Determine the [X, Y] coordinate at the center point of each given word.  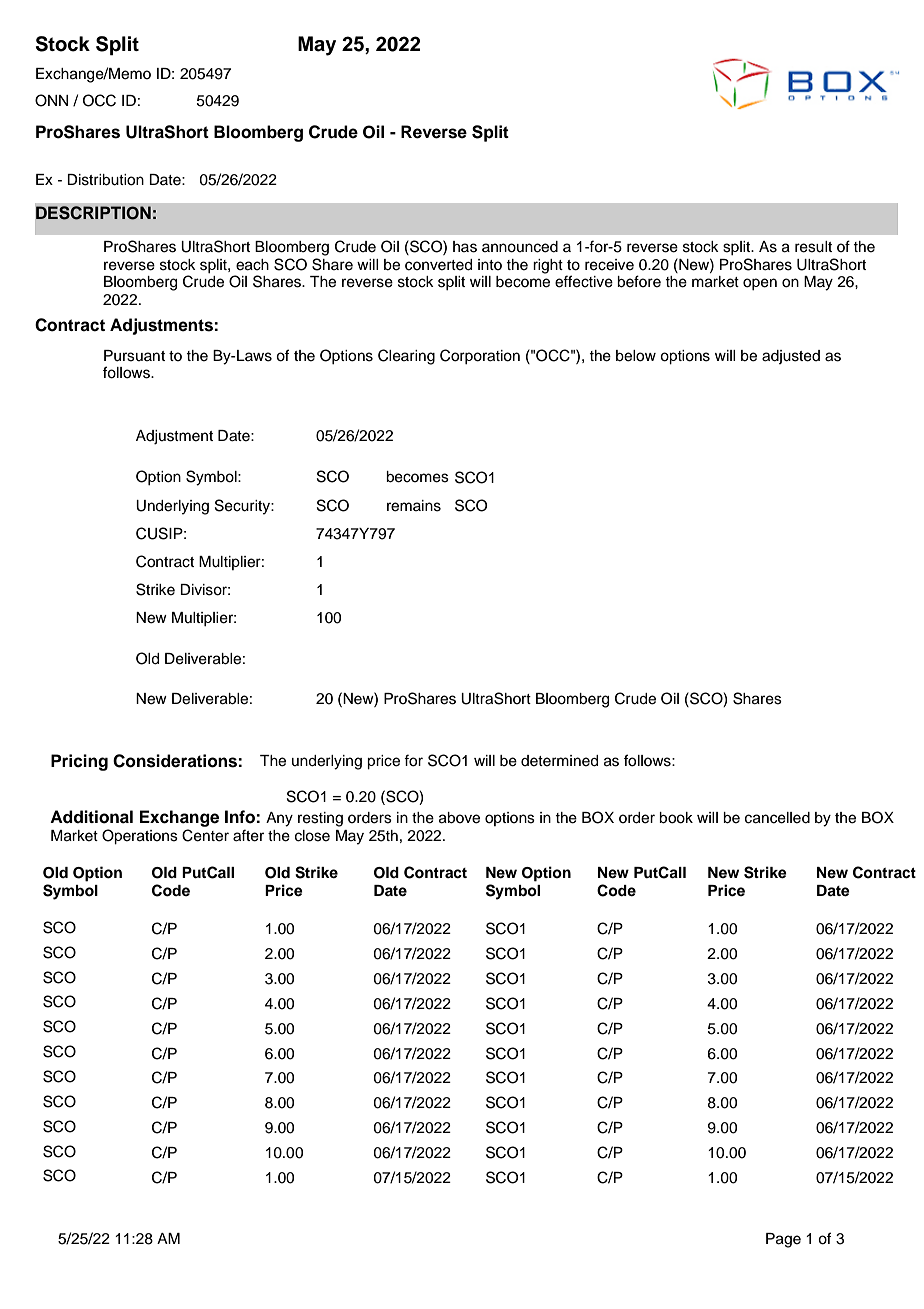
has [465, 247]
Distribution [105, 180]
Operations [140, 837]
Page [783, 1240]
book [676, 818]
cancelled [777, 818]
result [813, 247]
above [459, 818]
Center [205, 835]
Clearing [406, 357]
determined [559, 761]
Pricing [79, 762]
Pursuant [134, 356]
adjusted [791, 357]
